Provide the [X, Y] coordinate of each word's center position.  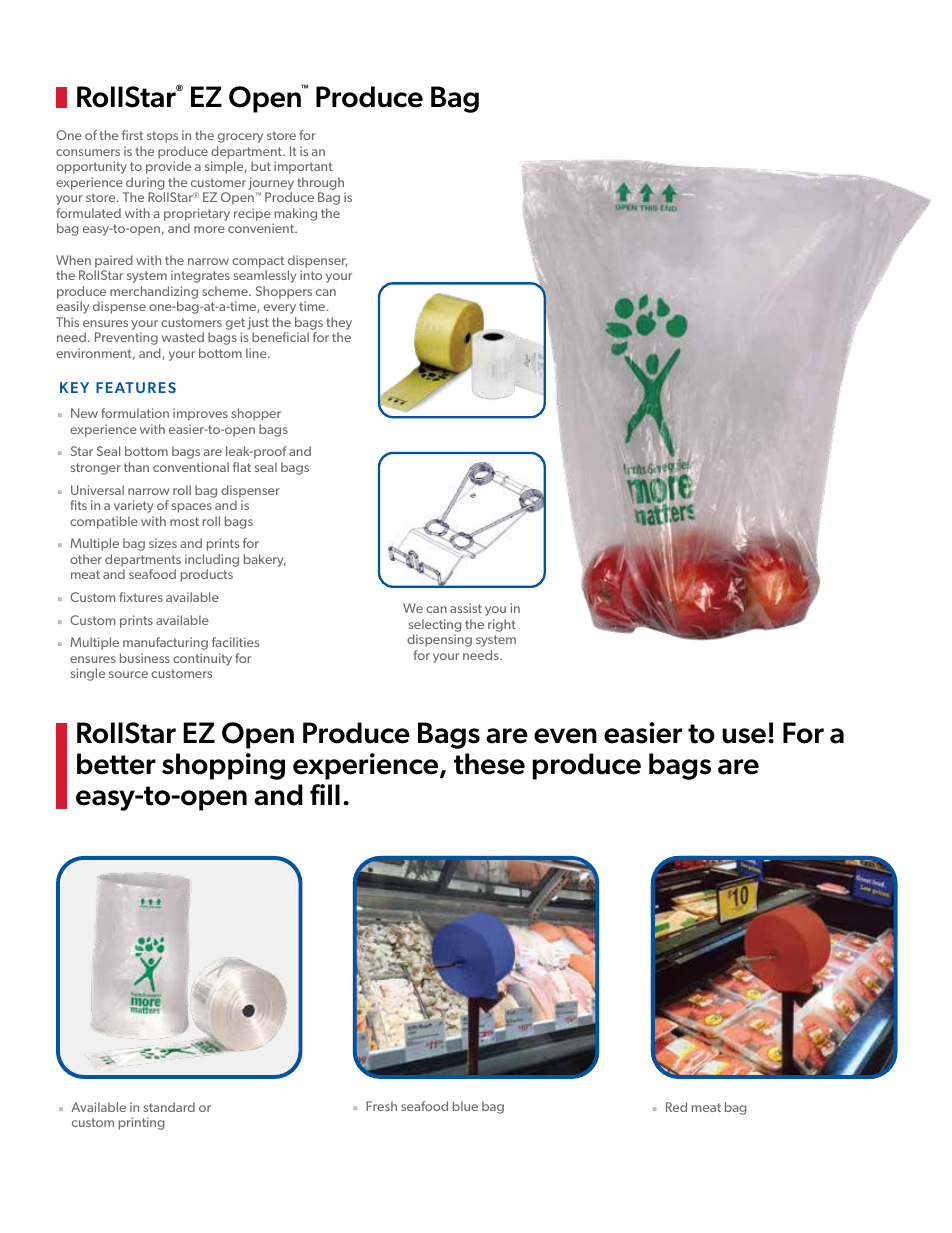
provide [168, 167]
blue [465, 1106]
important [303, 167]
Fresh [381, 1106]
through [320, 183]
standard [169, 1107]
